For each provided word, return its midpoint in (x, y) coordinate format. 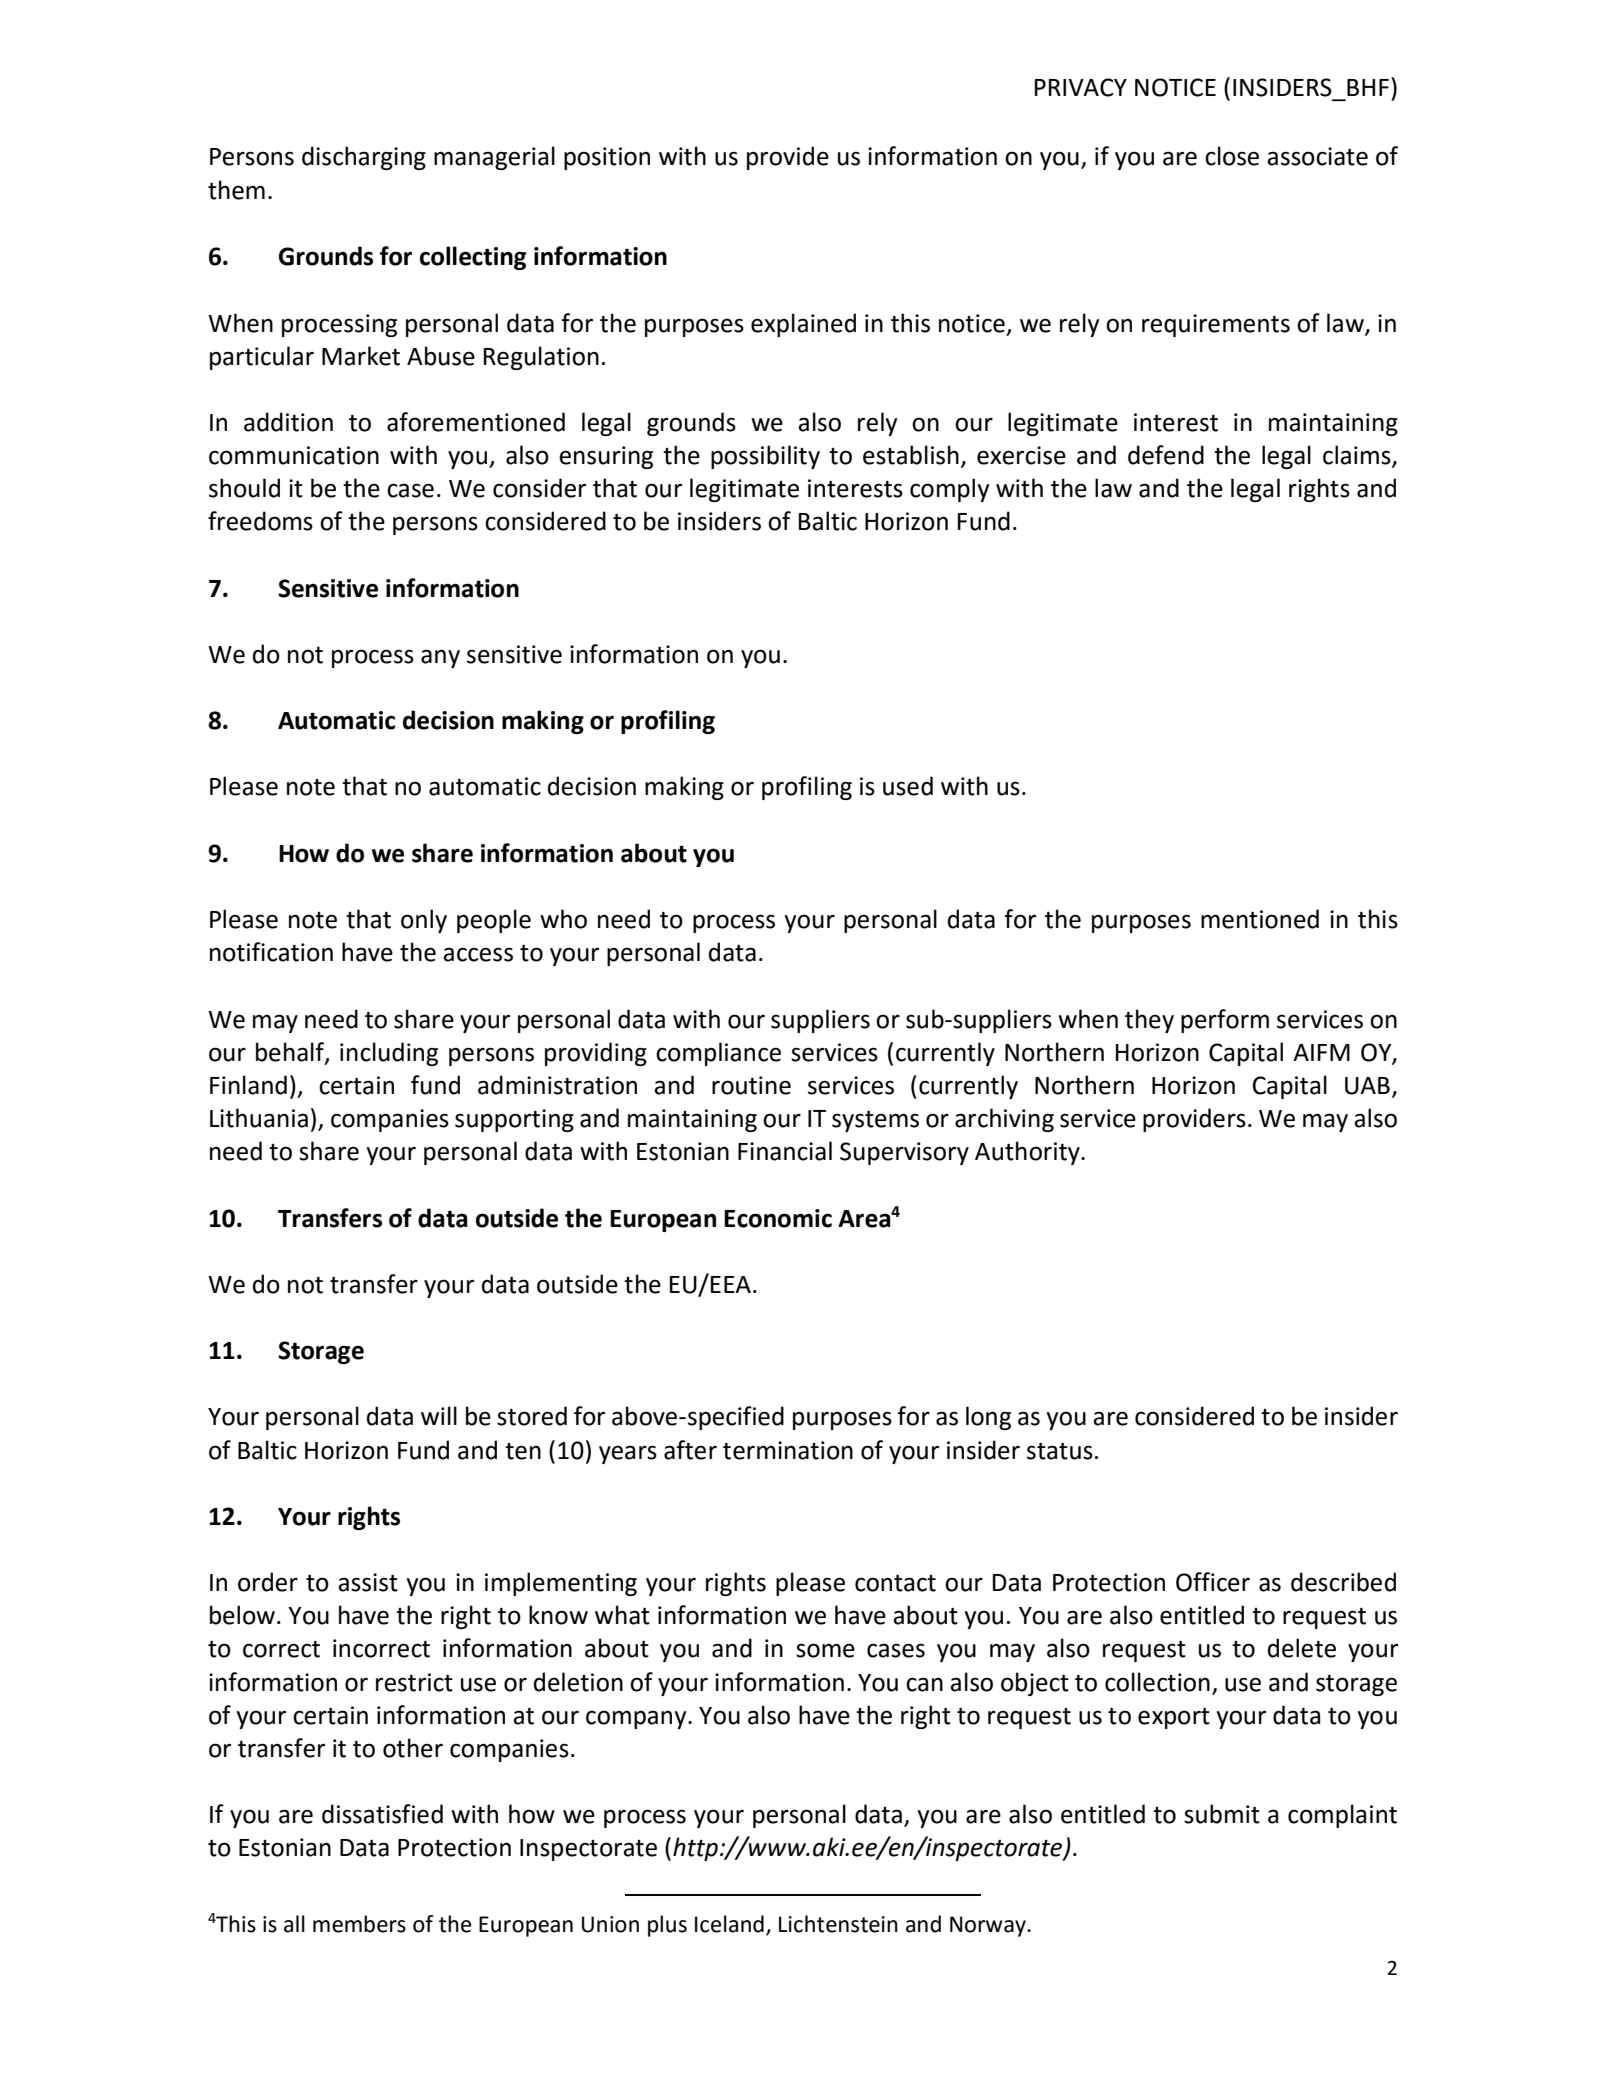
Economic (778, 1218)
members (359, 1924)
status (1060, 1451)
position (607, 158)
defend (1166, 455)
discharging (364, 158)
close (1232, 156)
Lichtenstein (838, 1924)
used (908, 786)
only (424, 921)
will (439, 1415)
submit (1222, 1814)
